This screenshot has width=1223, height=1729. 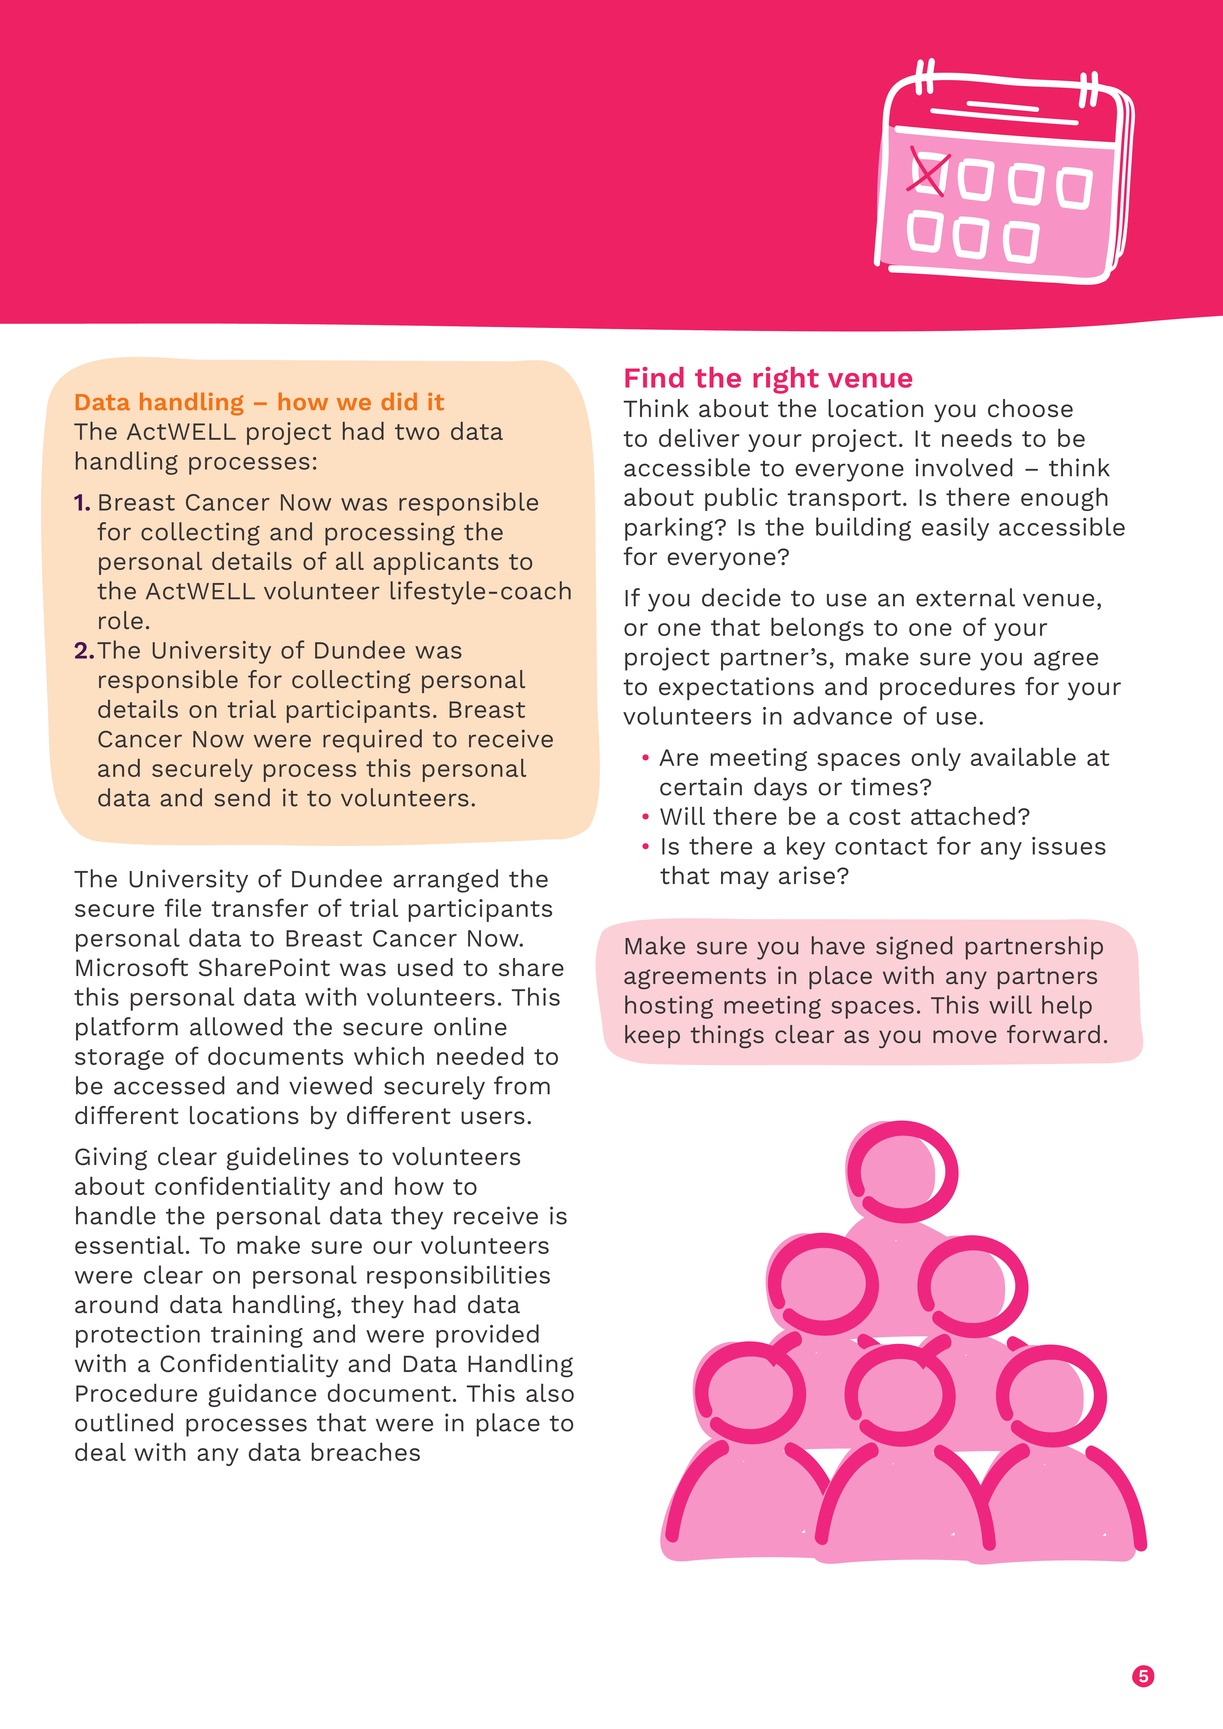 What do you see at coordinates (458, 1277) in the screenshot?
I see `responsibilities` at bounding box center [458, 1277].
